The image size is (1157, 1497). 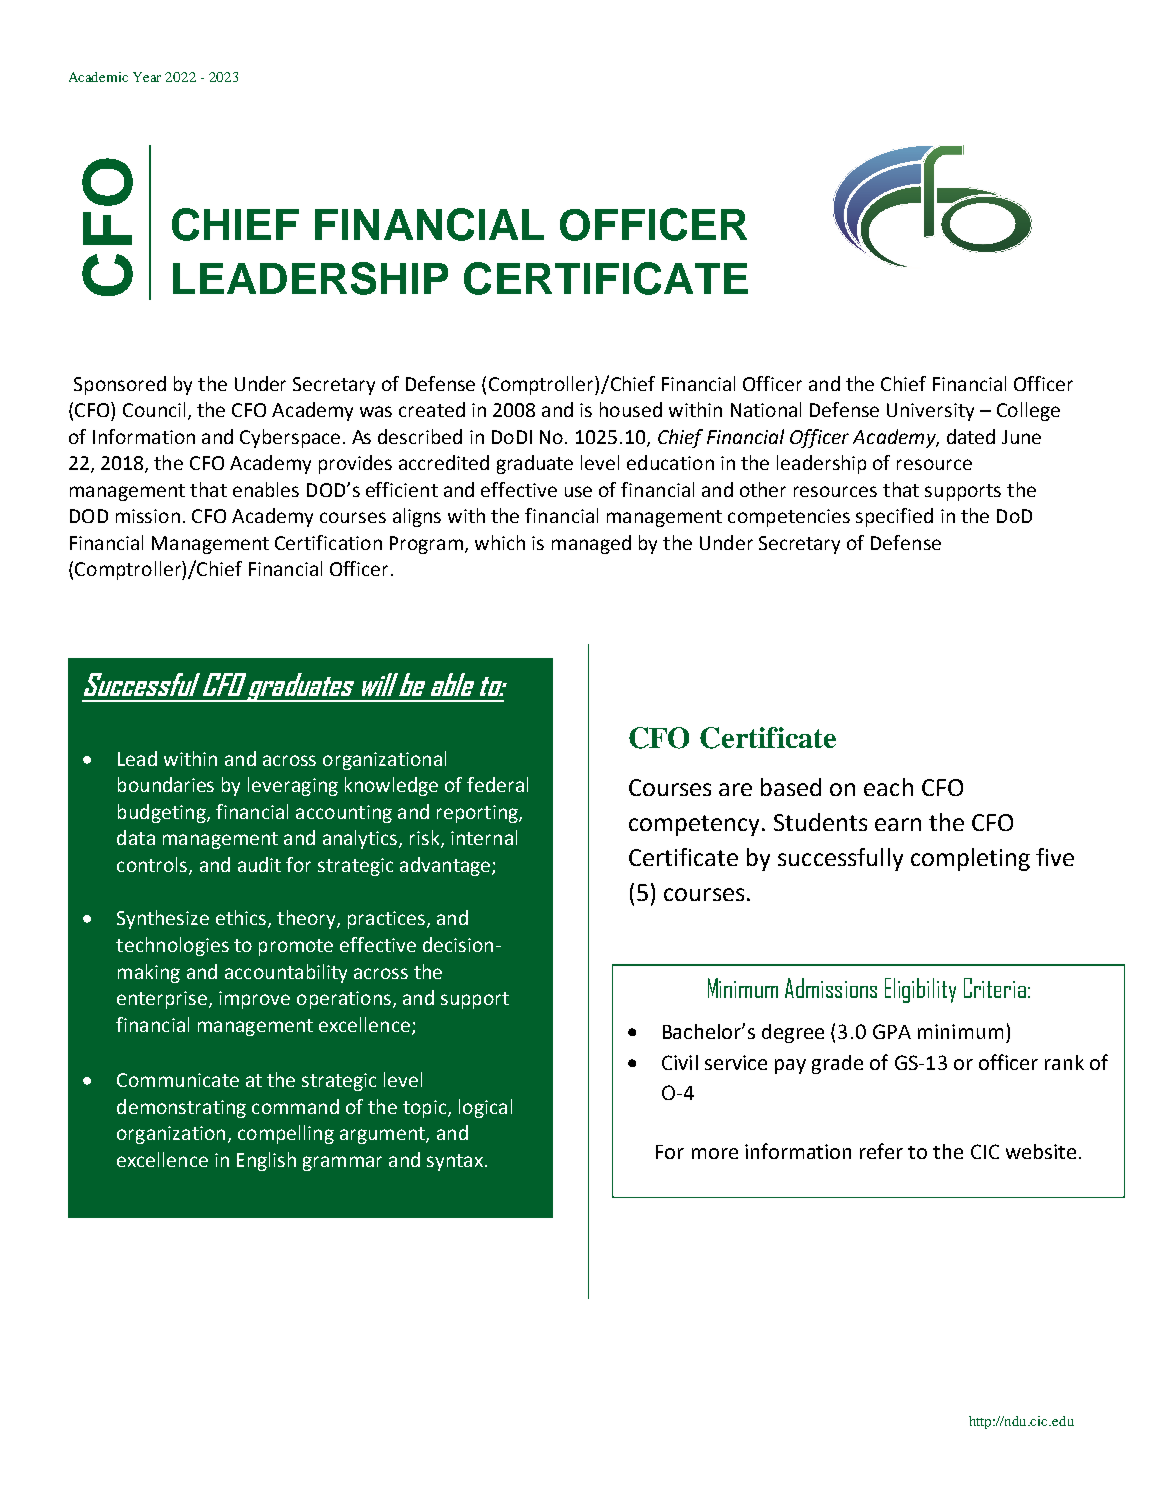 What do you see at coordinates (328, 542) in the screenshot?
I see `Certification` at bounding box center [328, 542].
